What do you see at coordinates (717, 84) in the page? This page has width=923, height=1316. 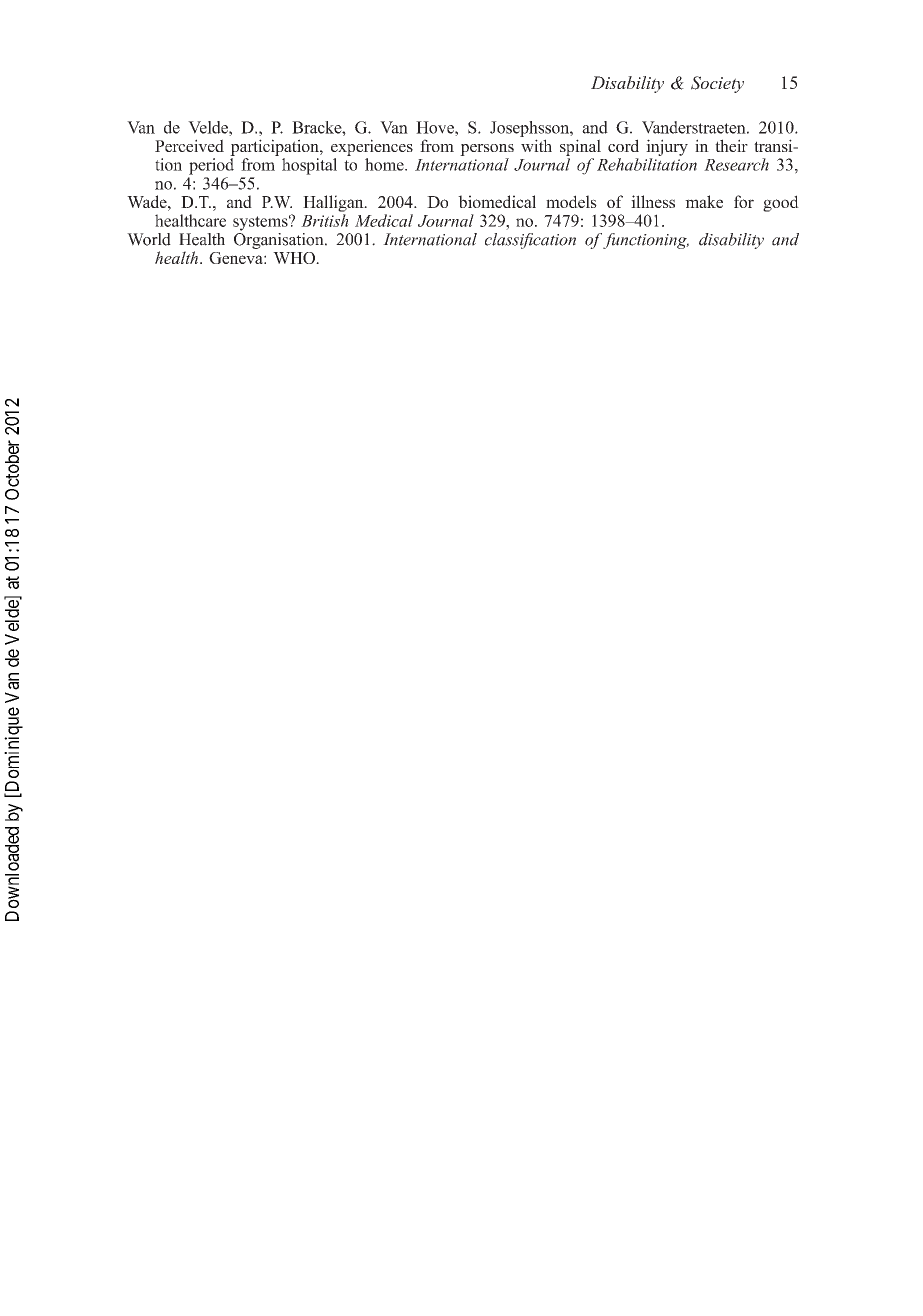 I see `Society` at bounding box center [717, 84].
